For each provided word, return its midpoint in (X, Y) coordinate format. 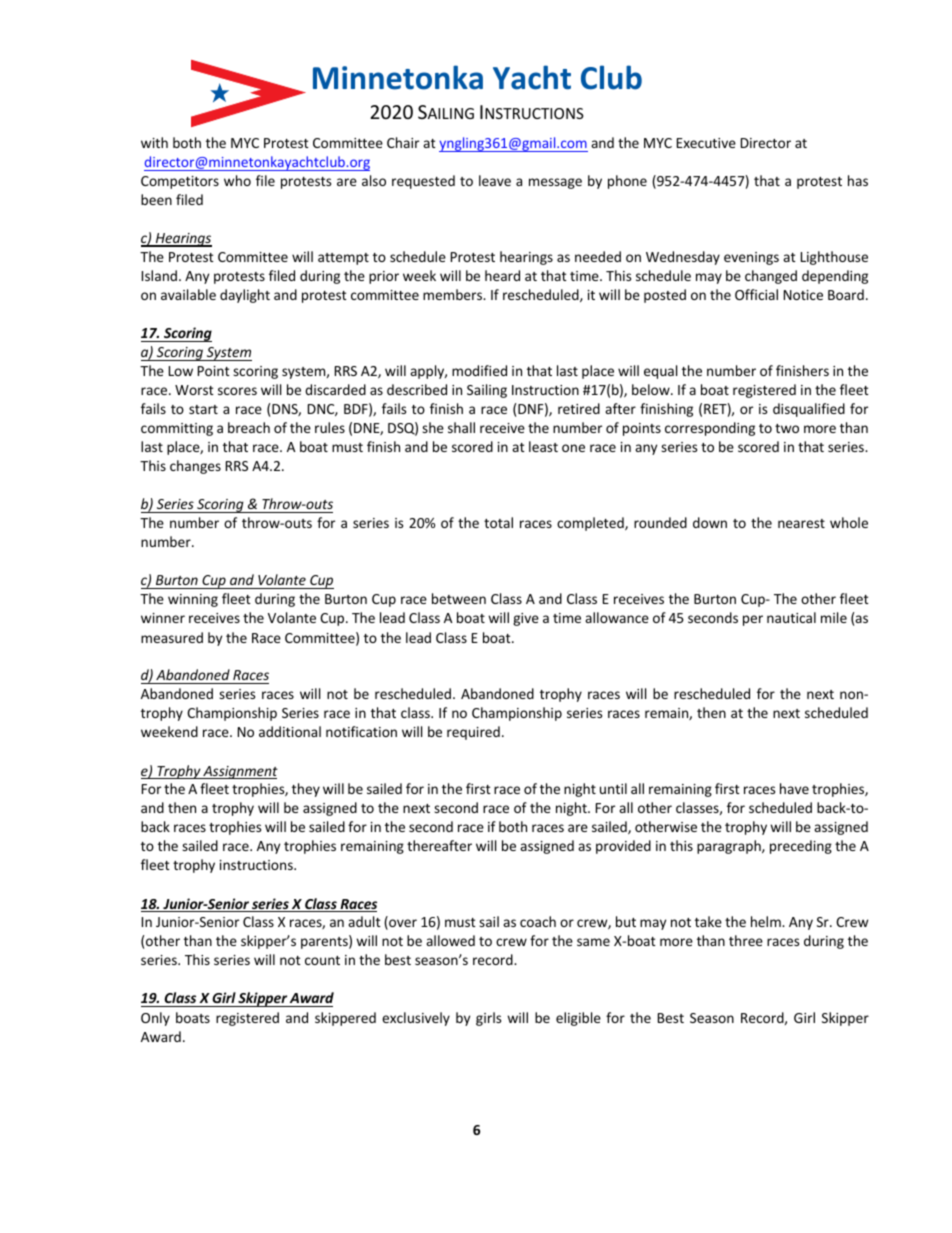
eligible (578, 1019)
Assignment (239, 772)
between (459, 598)
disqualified (809, 410)
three (746, 940)
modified (479, 370)
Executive (706, 143)
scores (237, 391)
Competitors (180, 182)
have (794, 788)
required (473, 733)
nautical (791, 617)
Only (155, 1019)
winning (193, 600)
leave (495, 180)
